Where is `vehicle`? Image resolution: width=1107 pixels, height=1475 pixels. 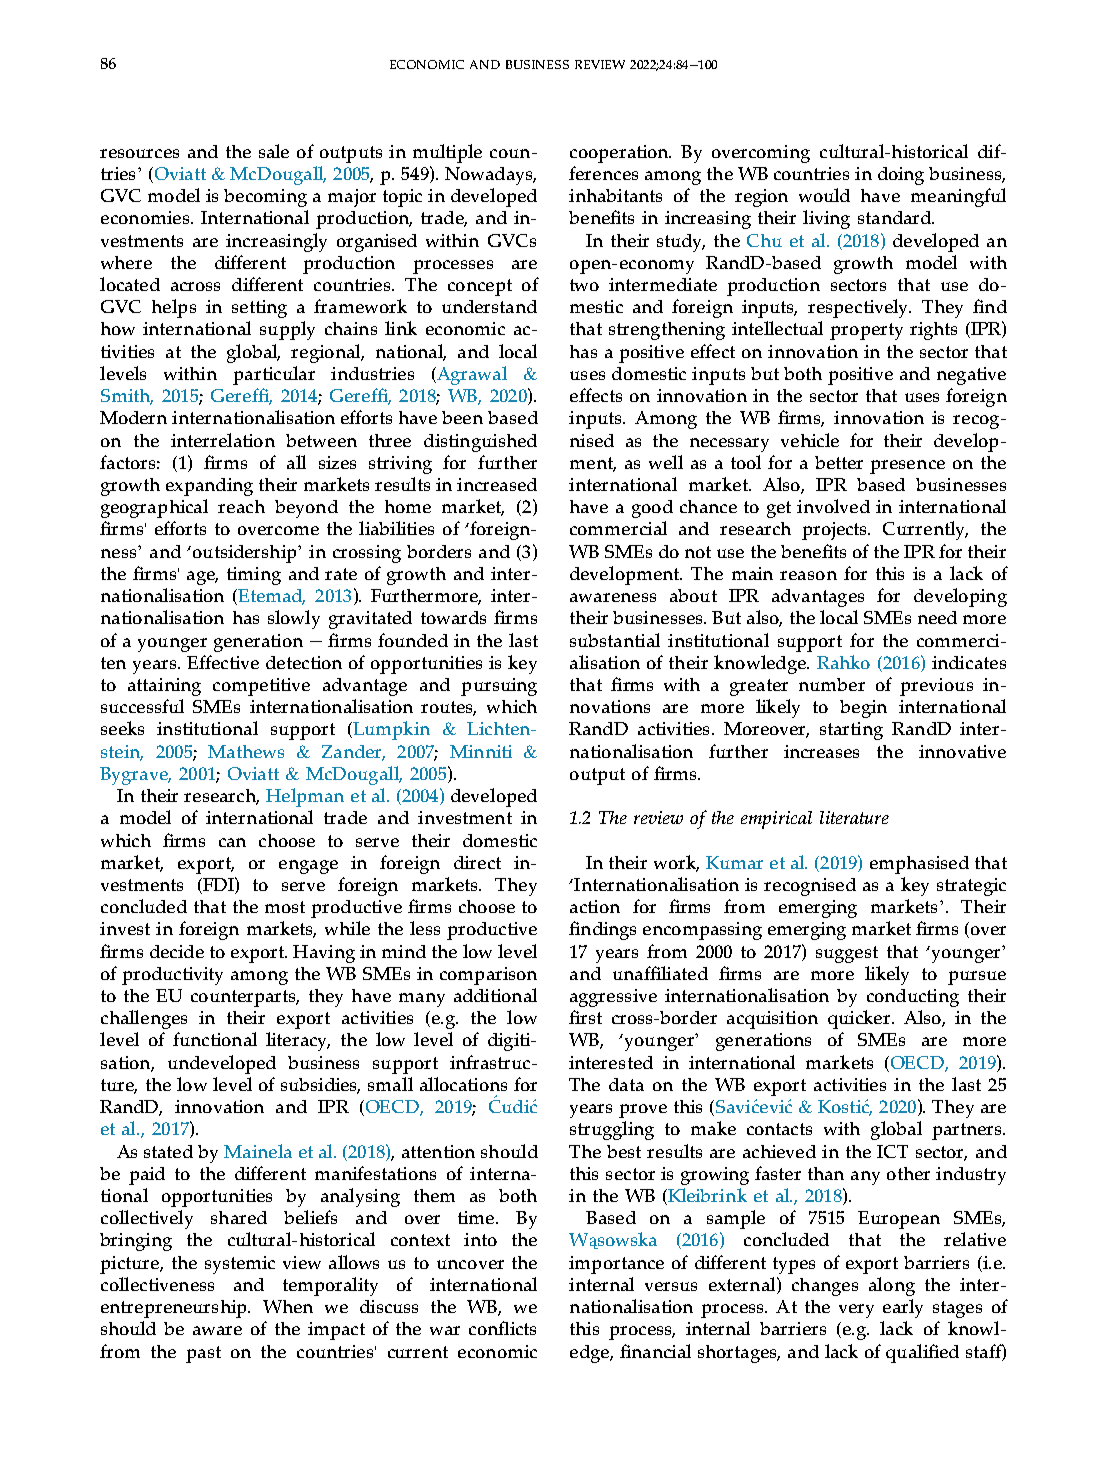 vehicle is located at coordinates (810, 440).
